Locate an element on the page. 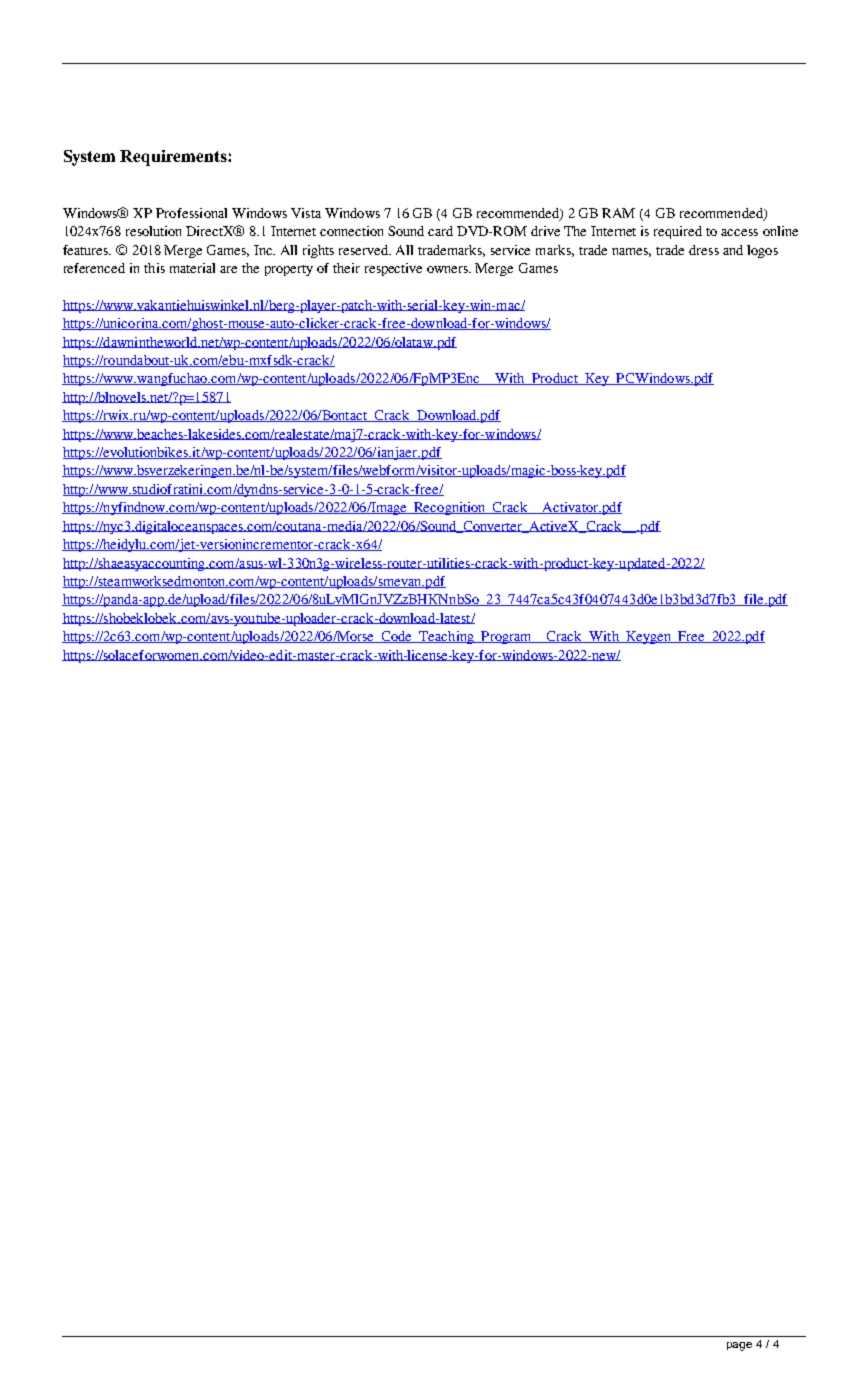  owners is located at coordinates (449, 269).
